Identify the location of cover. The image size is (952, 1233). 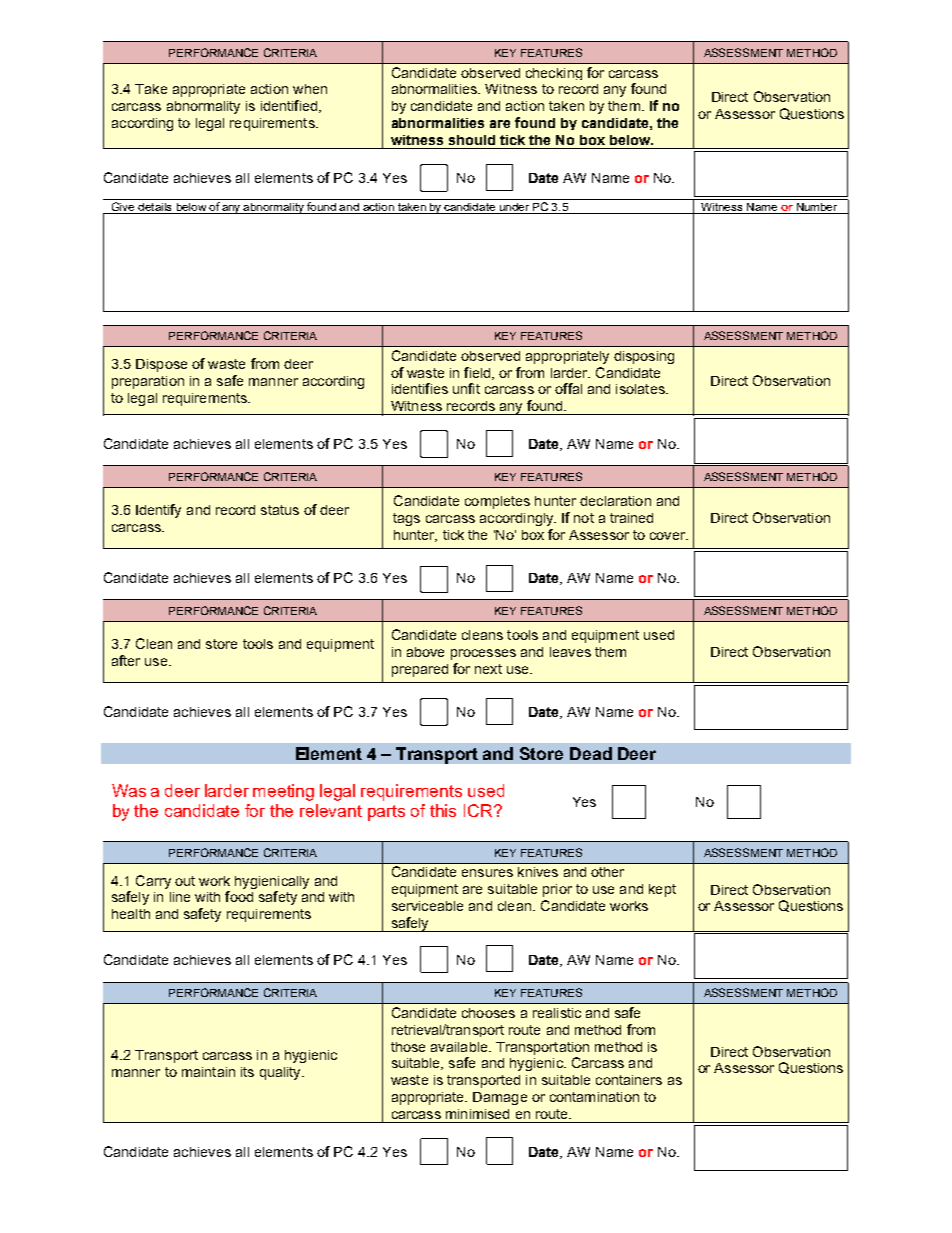
(668, 536).
